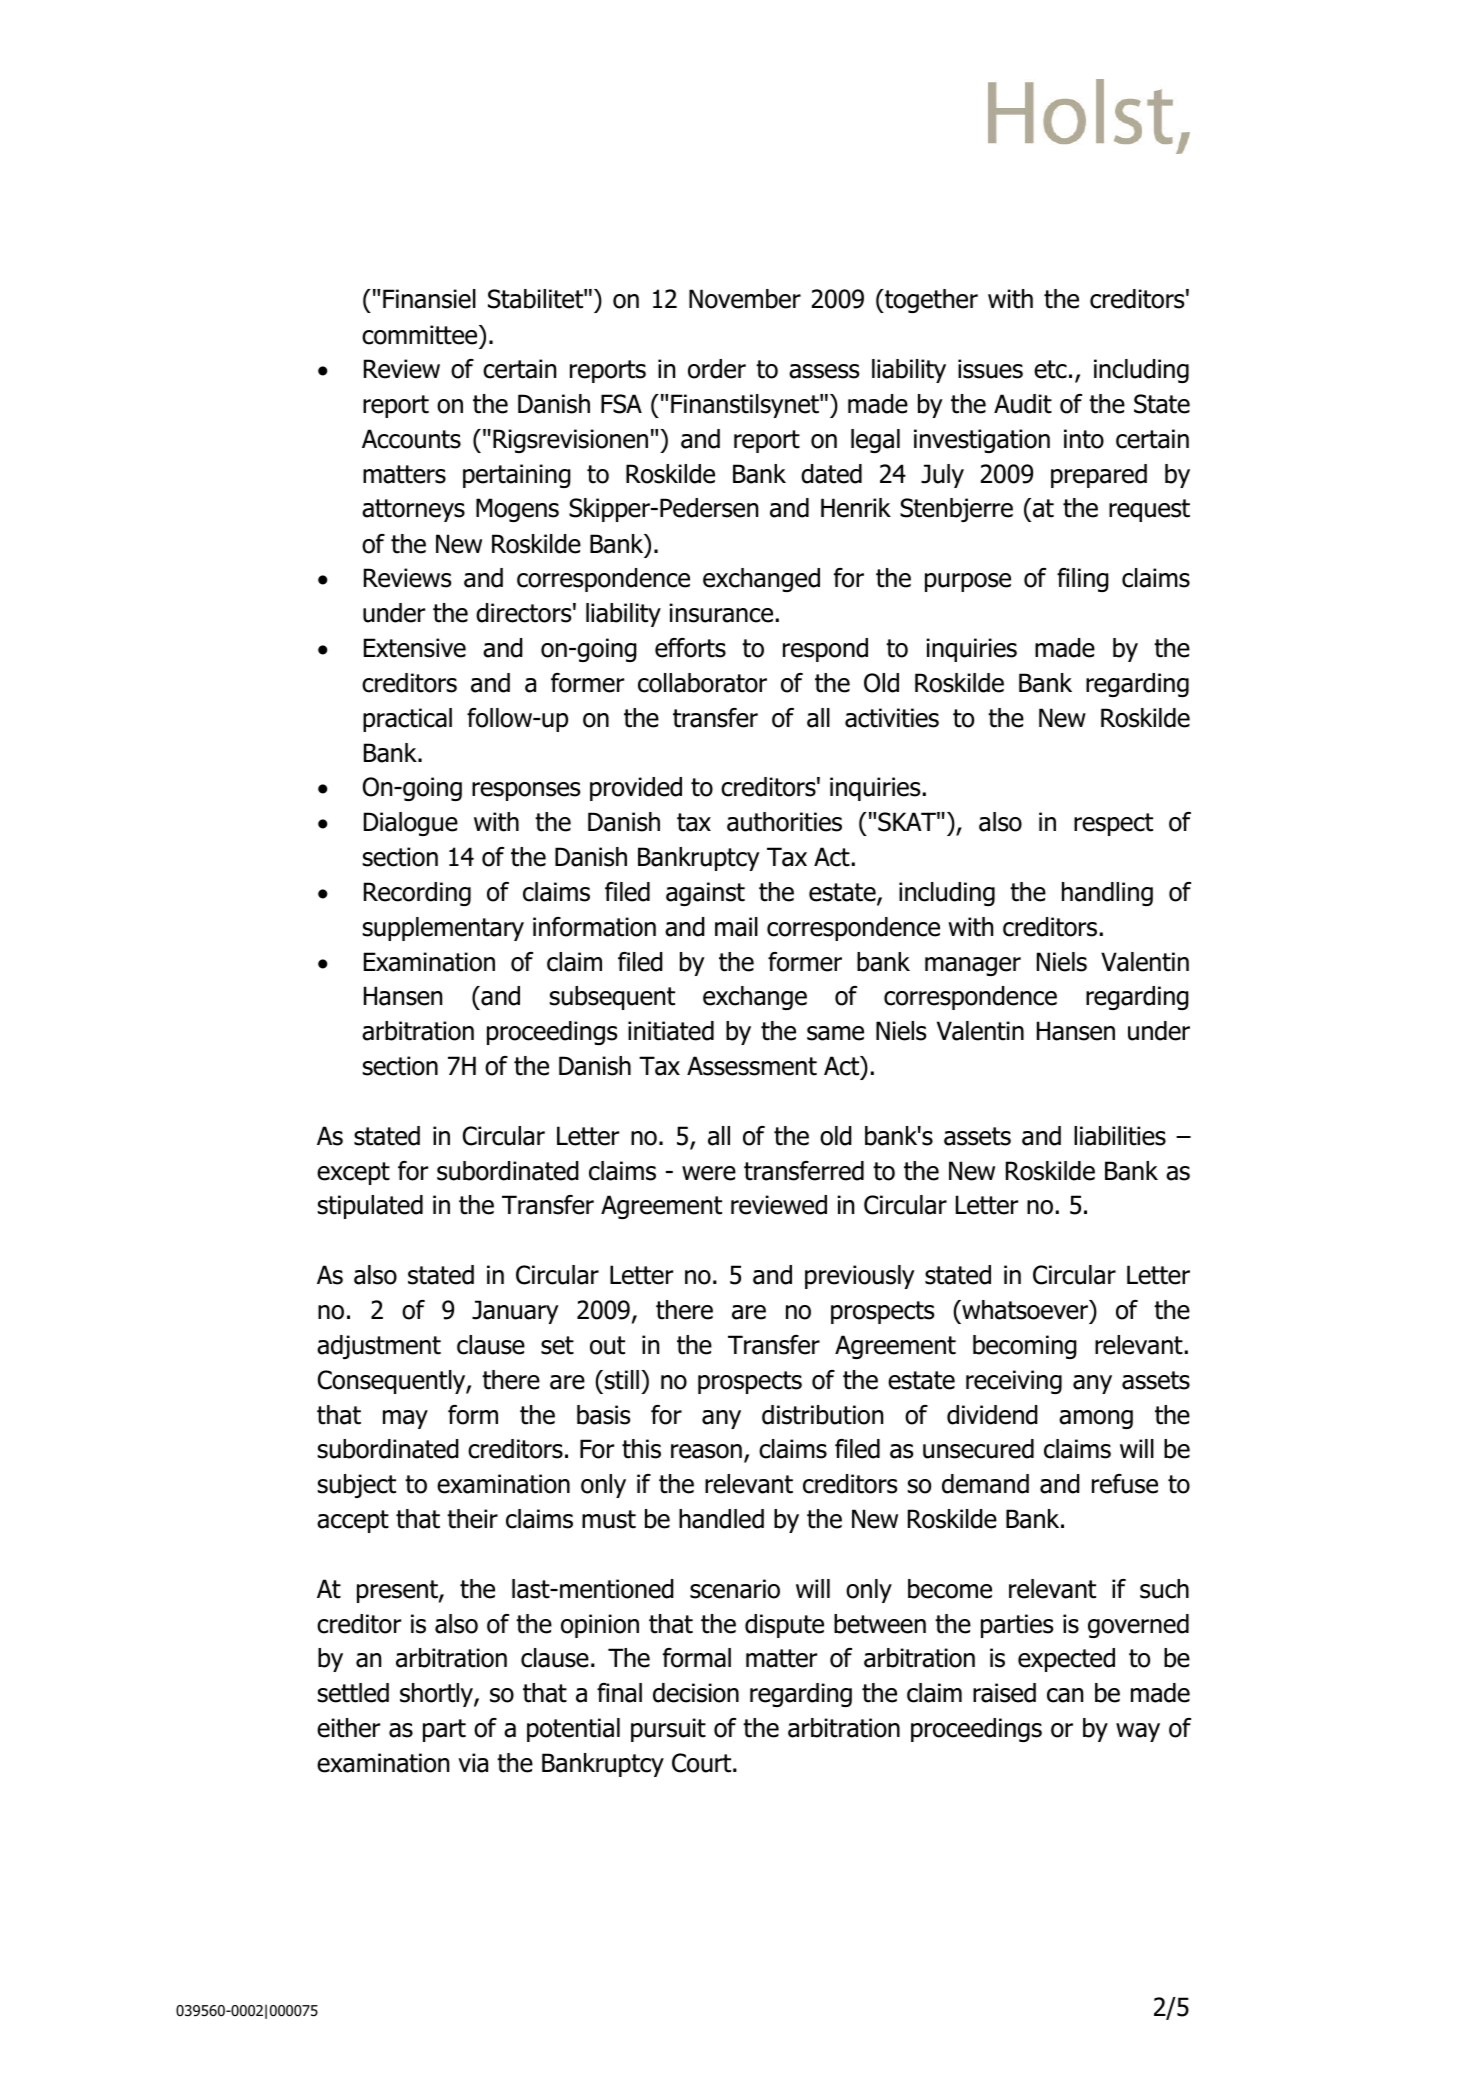 The width and height of the screenshot is (1481, 2093). Describe the element at coordinates (421, 335) in the screenshot. I see `committee` at that location.
